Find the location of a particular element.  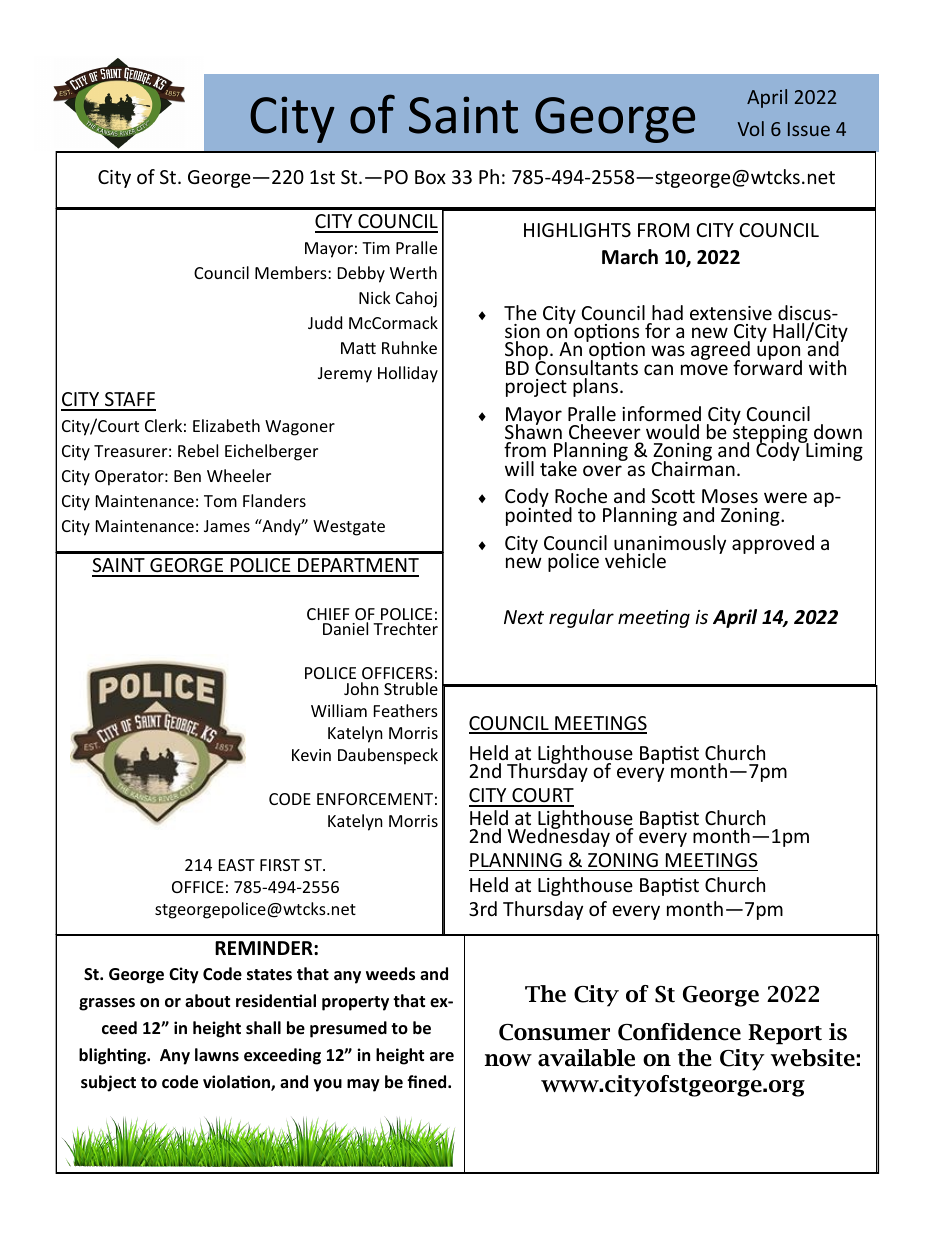

are is located at coordinates (442, 1056).
